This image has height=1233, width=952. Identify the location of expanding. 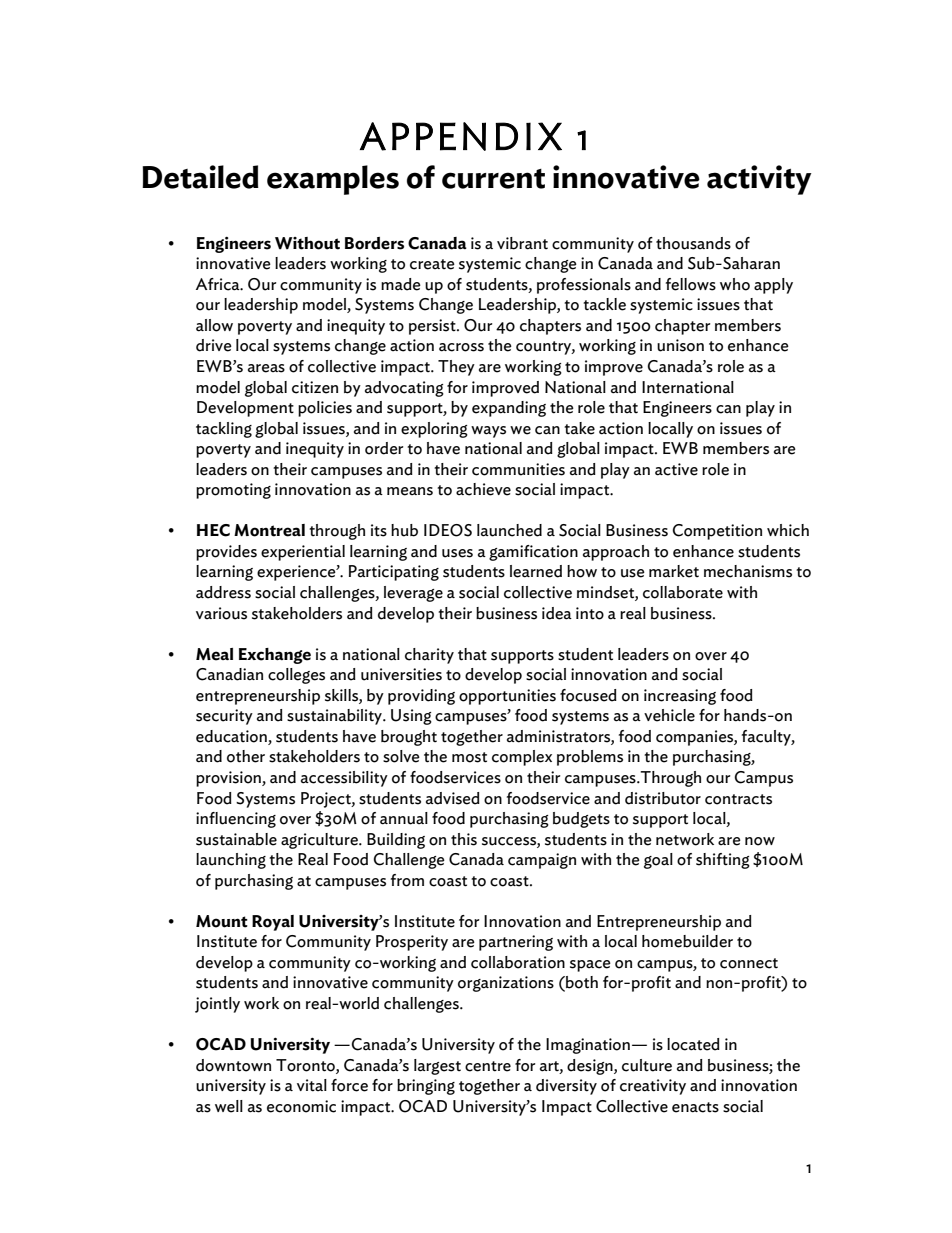
(509, 409).
